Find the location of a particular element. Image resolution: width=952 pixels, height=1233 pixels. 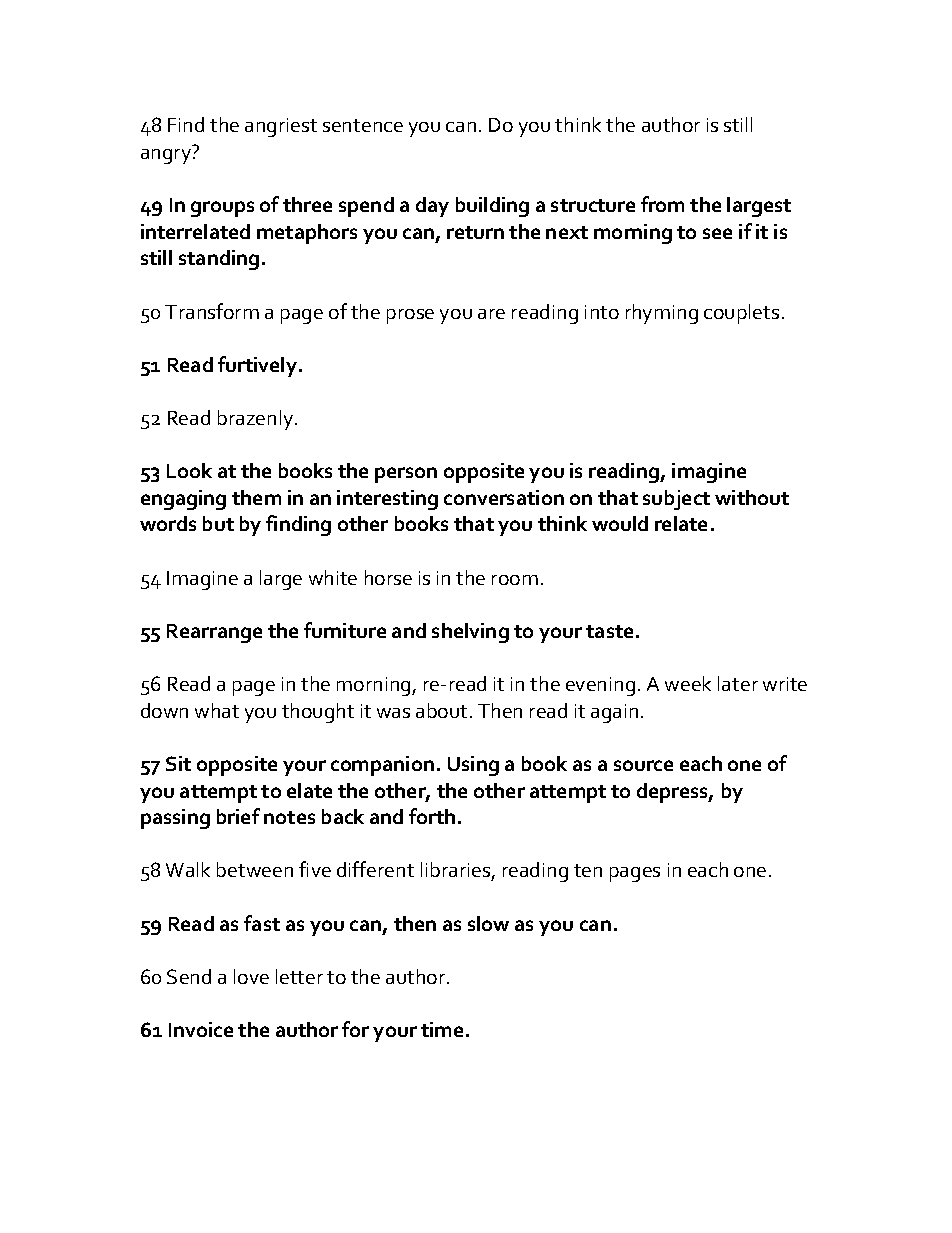

brazenly is located at coordinates (257, 420).
